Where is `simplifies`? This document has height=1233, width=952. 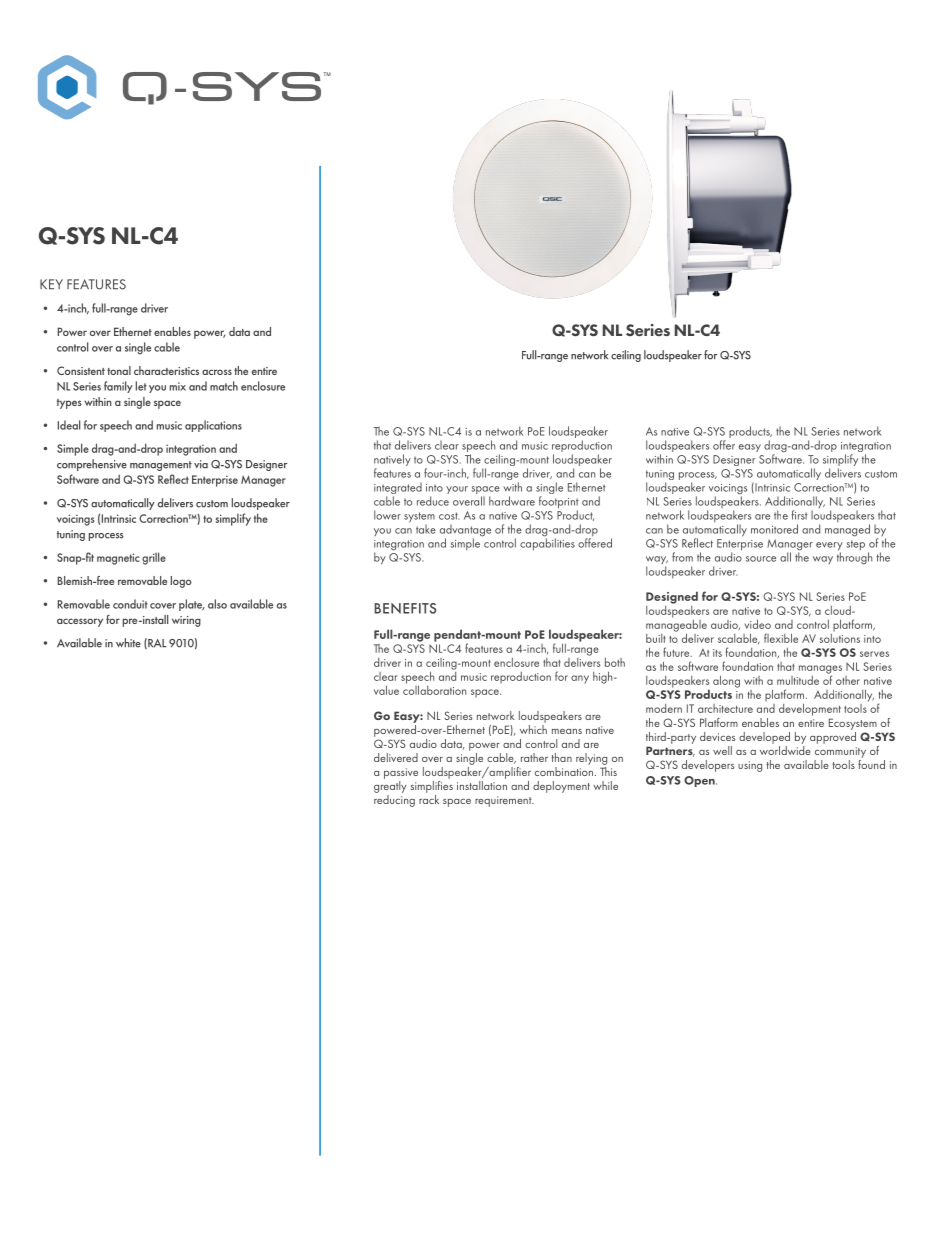 simplifies is located at coordinates (432, 785).
